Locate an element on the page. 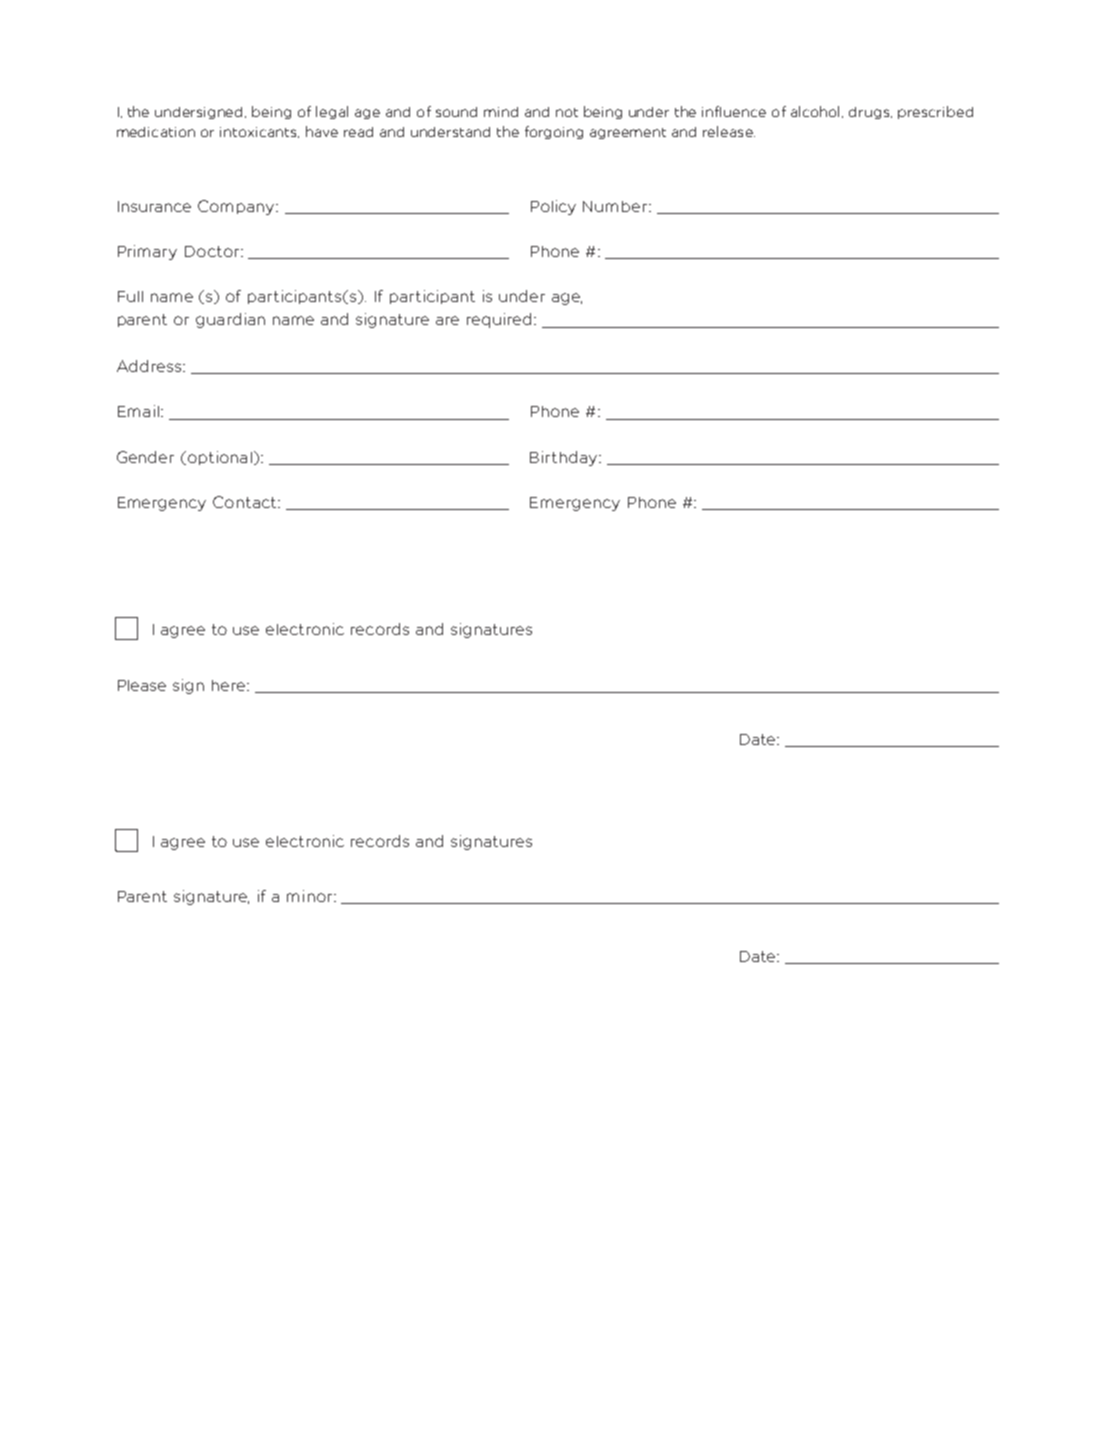 This image has width=1115, height=1443. here is located at coordinates (230, 685).
